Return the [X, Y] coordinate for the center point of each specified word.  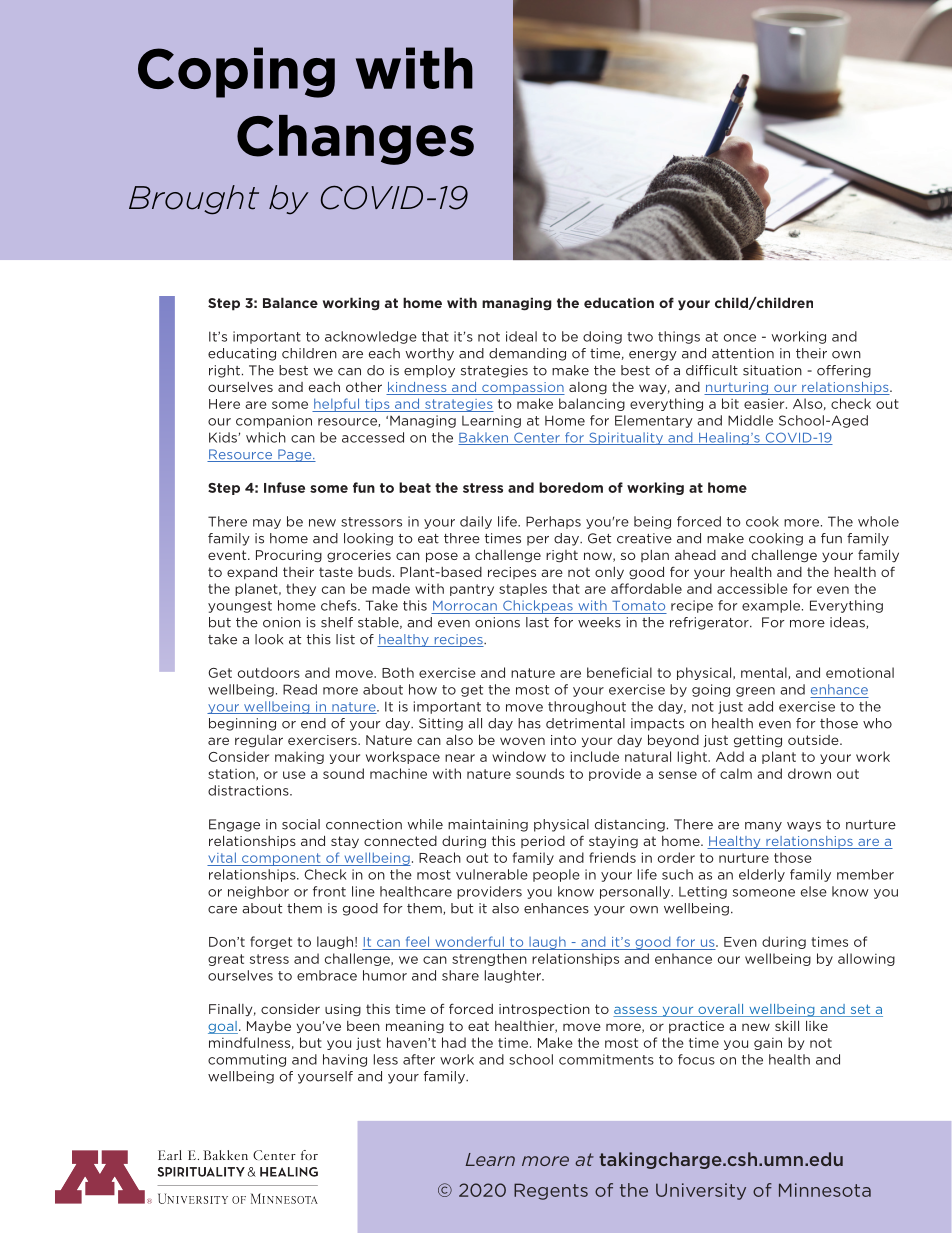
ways [804, 827]
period [543, 842]
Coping [236, 72]
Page [295, 455]
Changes [355, 140]
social [301, 824]
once [740, 338]
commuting [247, 1060]
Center [537, 438]
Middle [750, 420]
